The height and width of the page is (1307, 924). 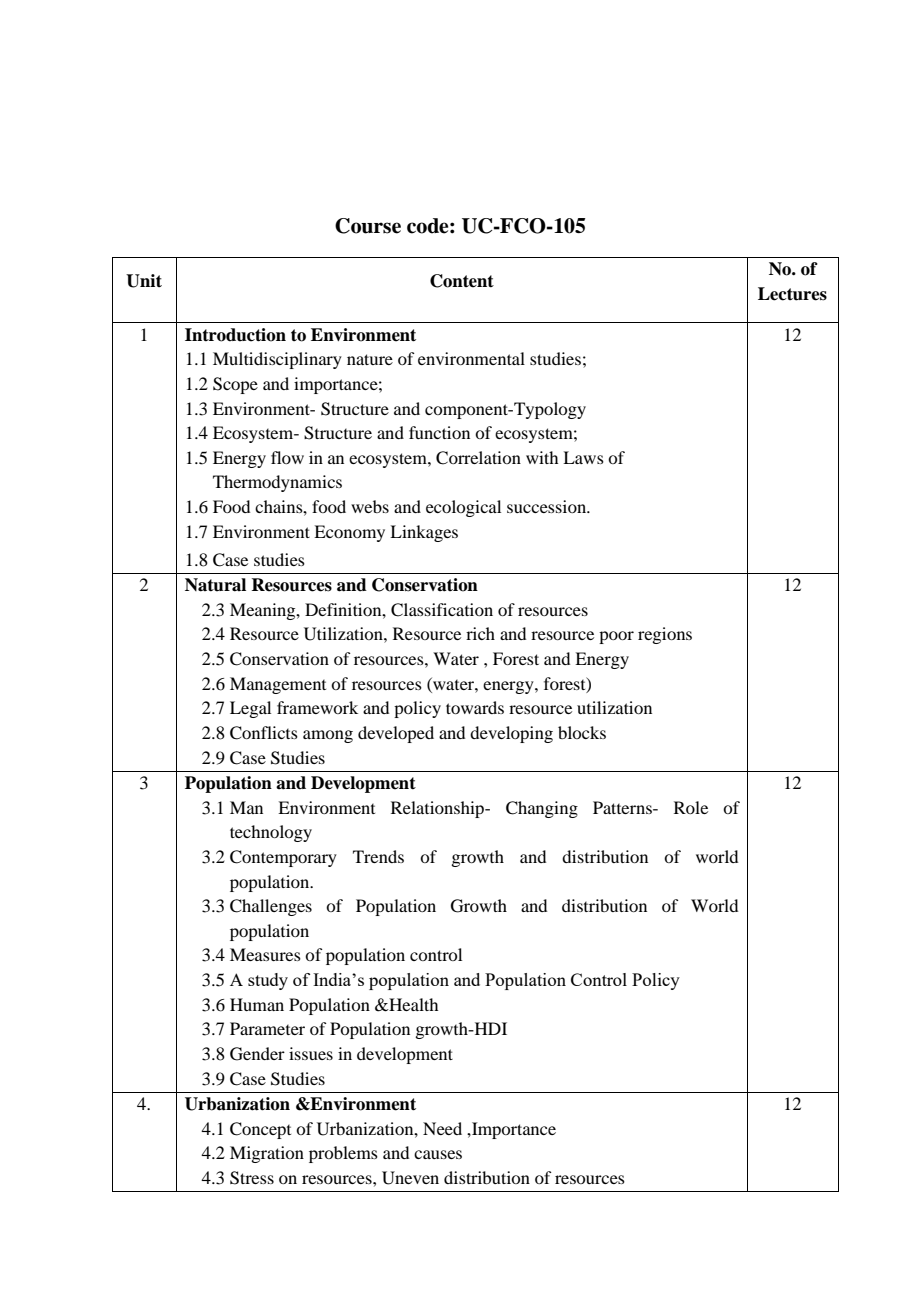 I want to click on regions, so click(x=665, y=635).
